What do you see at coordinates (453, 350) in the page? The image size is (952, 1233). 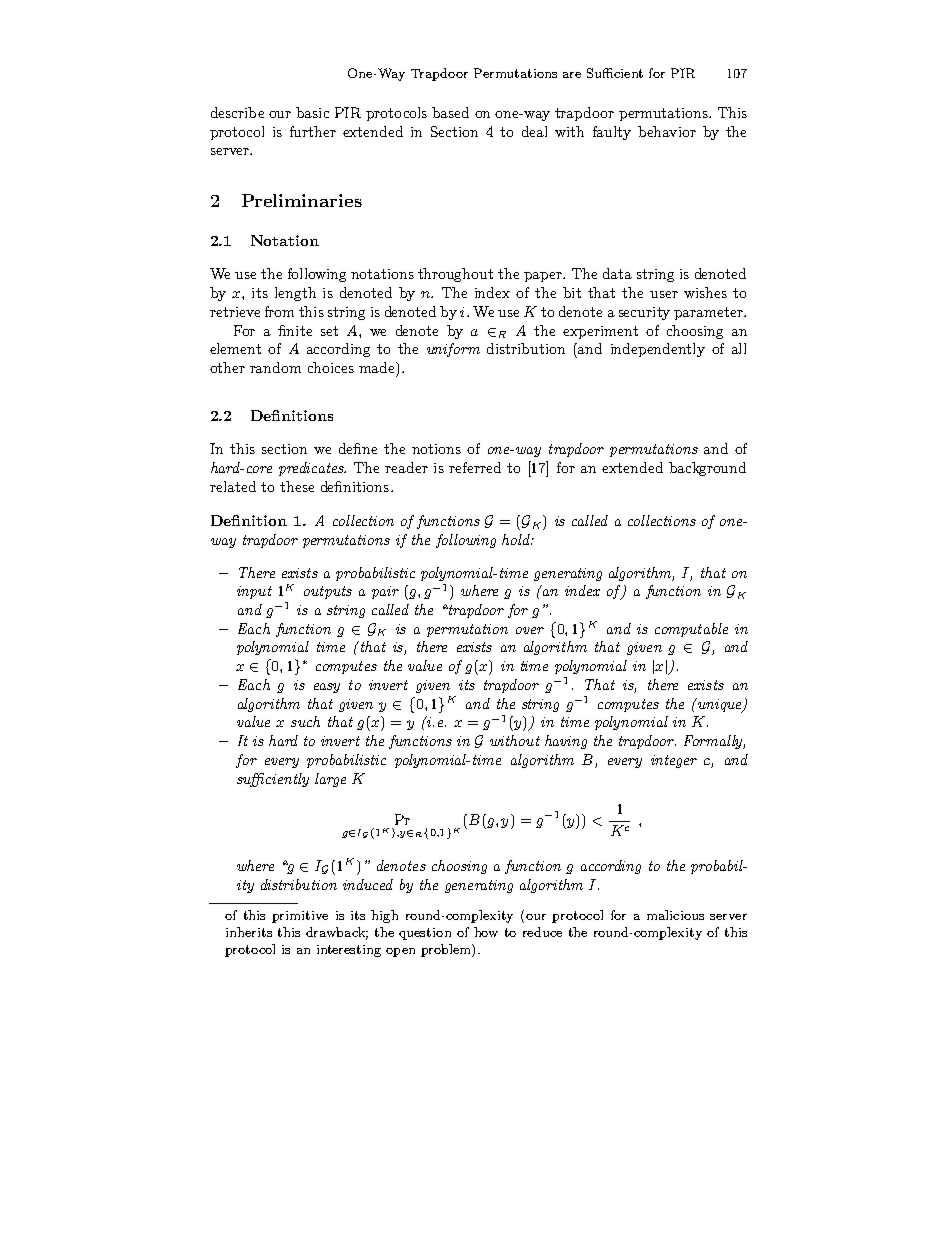 I see `uniform` at bounding box center [453, 350].
